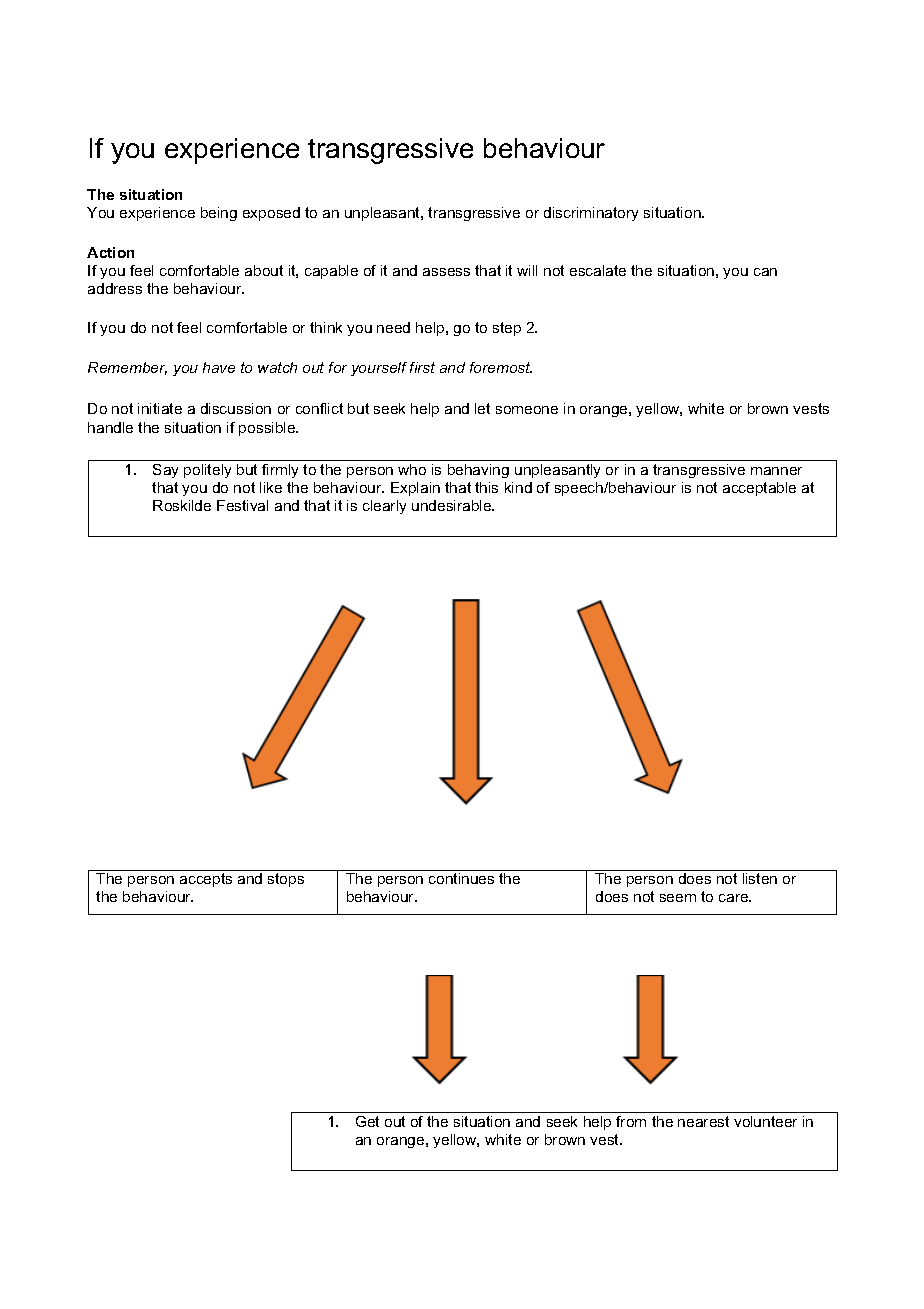 This screenshot has width=924, height=1309. What do you see at coordinates (765, 272) in the screenshot?
I see `can` at bounding box center [765, 272].
